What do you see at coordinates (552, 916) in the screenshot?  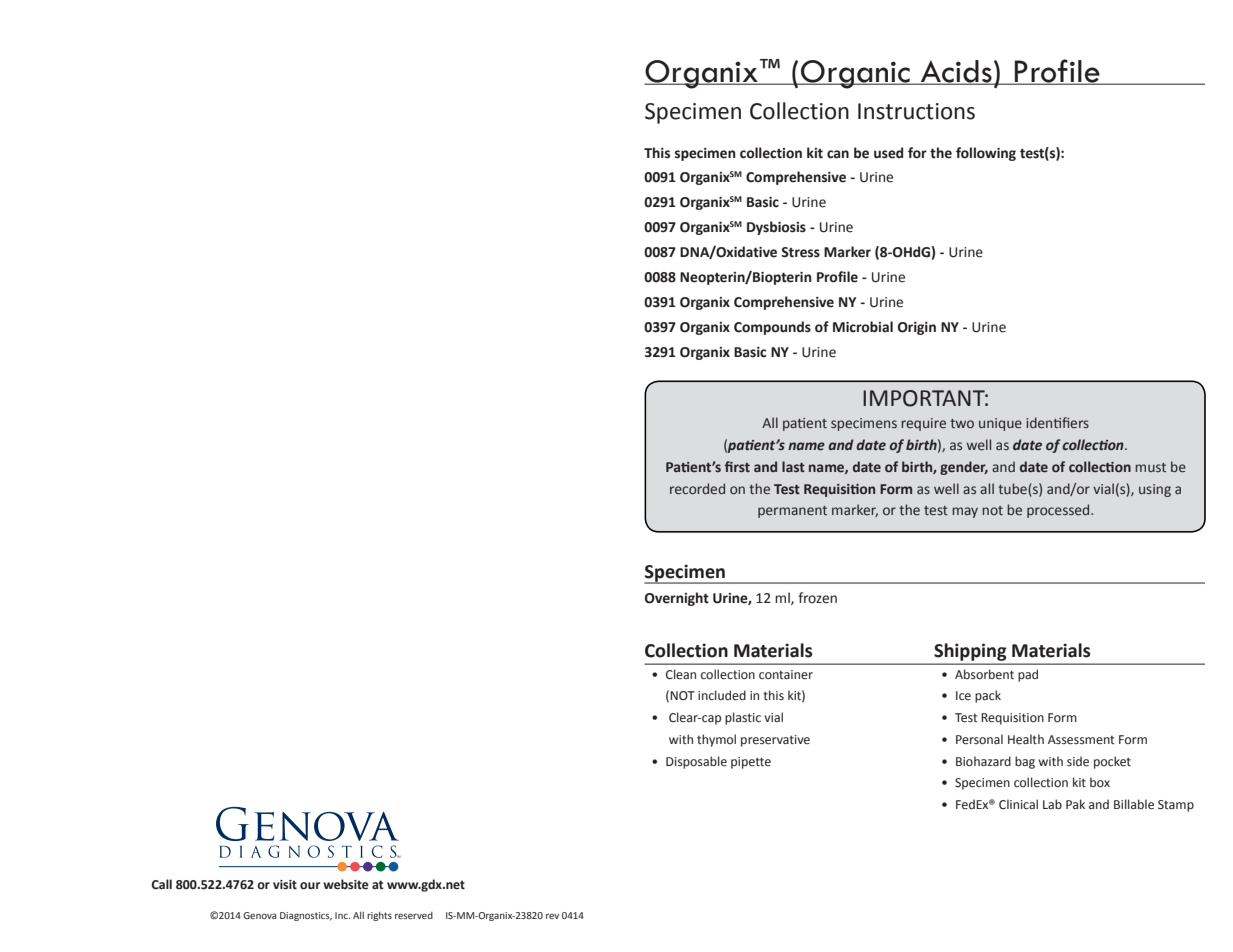 I see `rev` at bounding box center [552, 916].
